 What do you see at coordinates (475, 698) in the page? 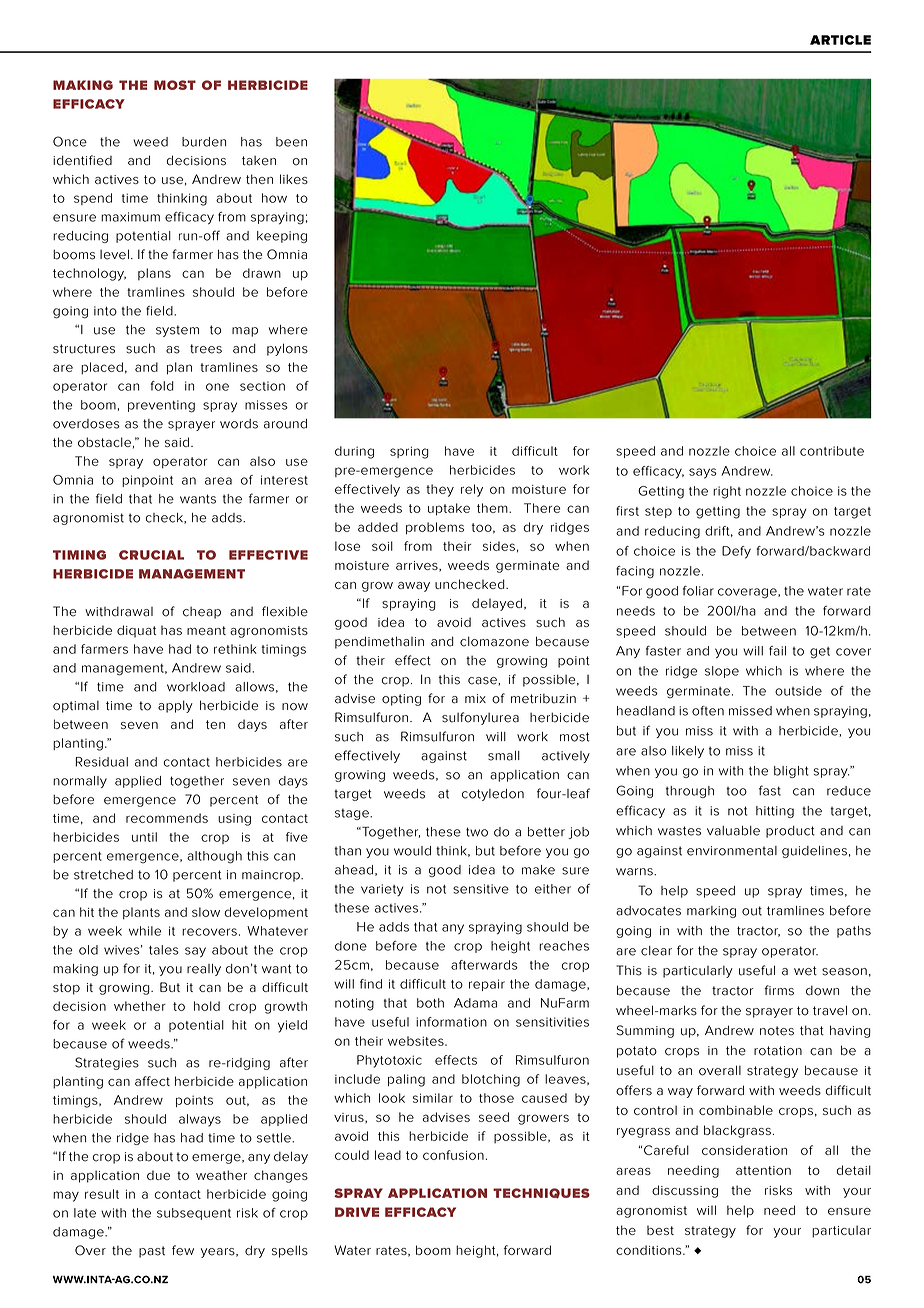
I see `mix` at bounding box center [475, 698].
